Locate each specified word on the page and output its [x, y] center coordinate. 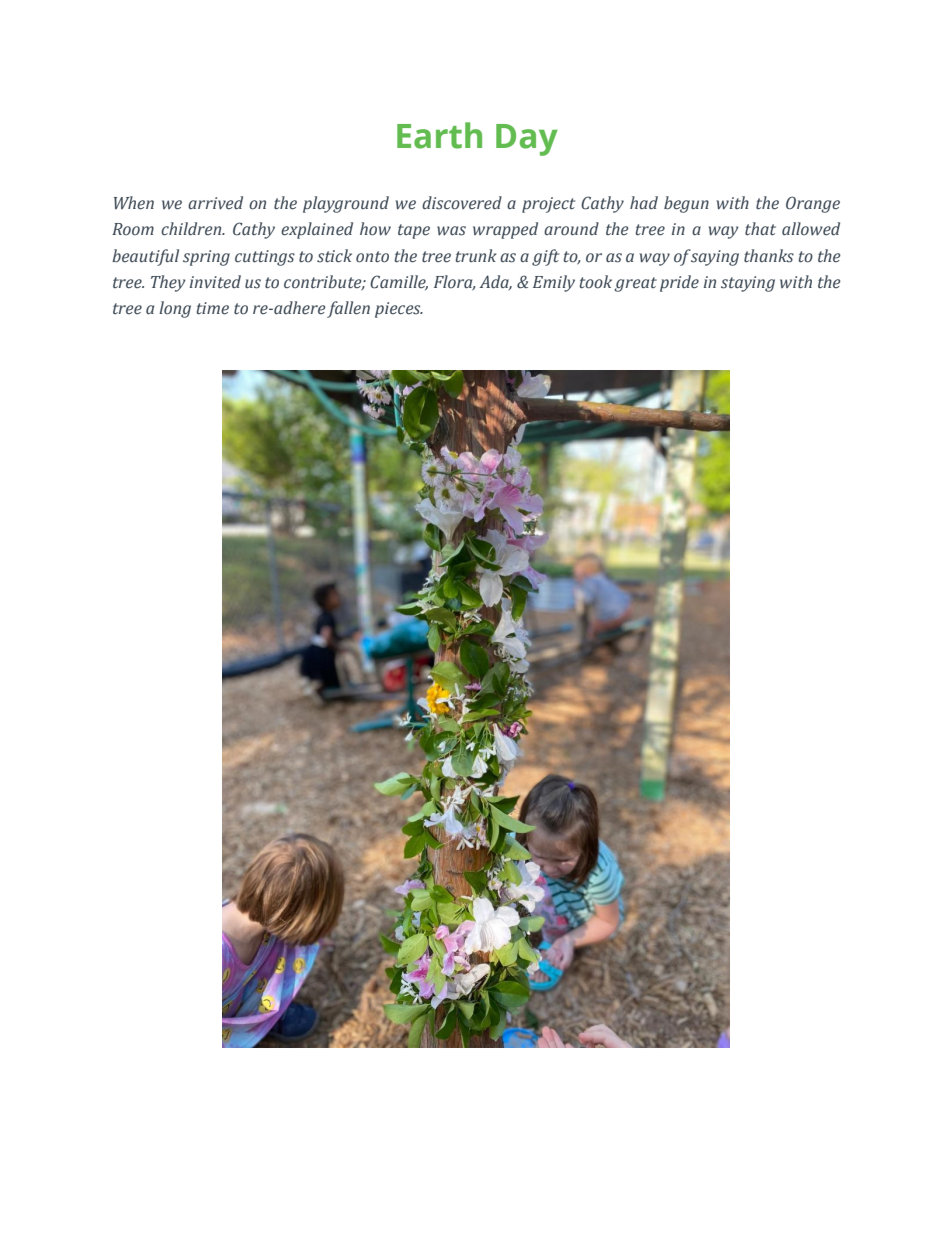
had [644, 202]
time [213, 308]
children [192, 229]
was [451, 231]
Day [527, 140]
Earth [439, 135]
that [760, 229]
